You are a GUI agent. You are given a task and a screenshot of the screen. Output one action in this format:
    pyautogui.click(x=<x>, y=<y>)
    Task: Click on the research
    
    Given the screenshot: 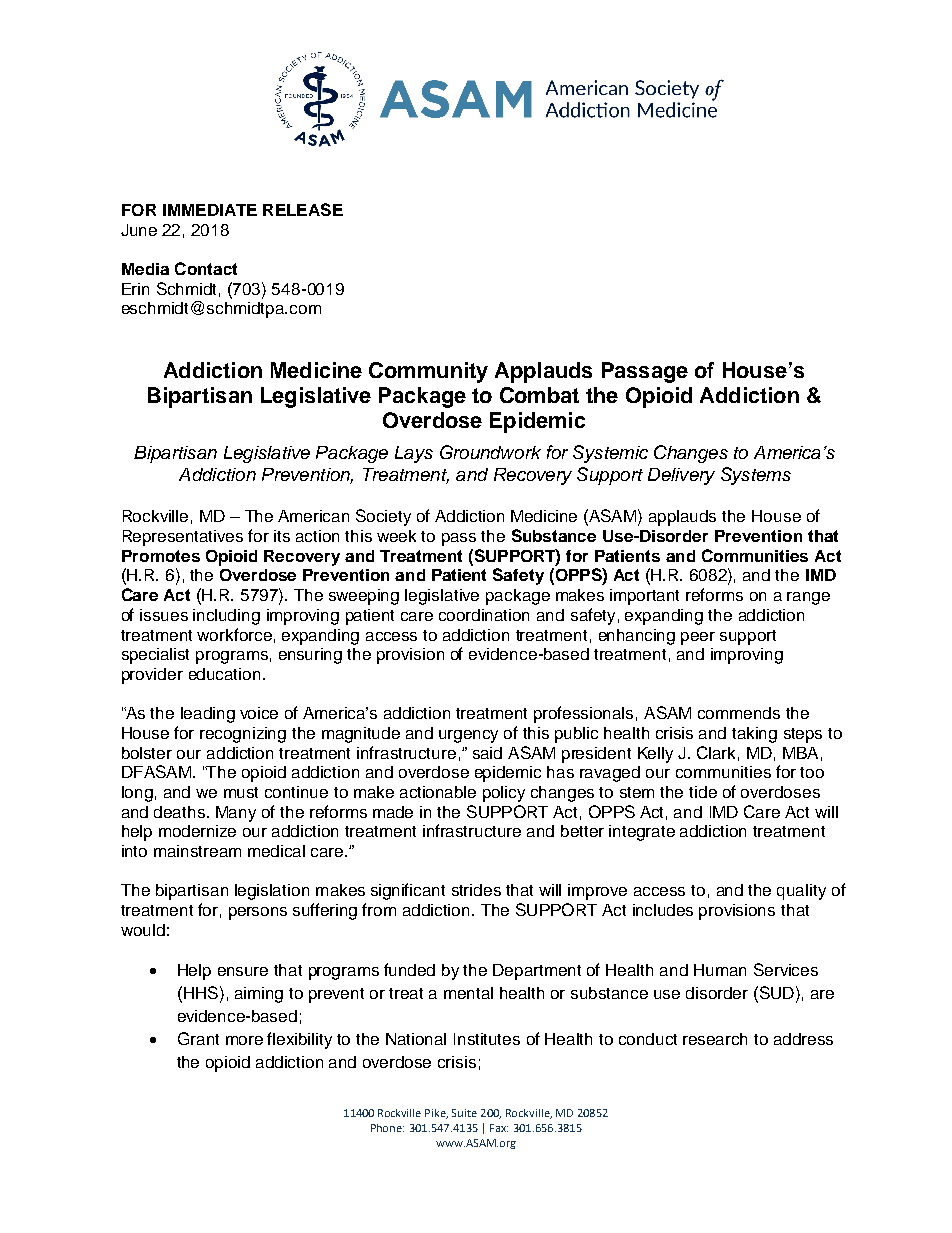 What is the action you would take?
    pyautogui.click(x=715, y=1039)
